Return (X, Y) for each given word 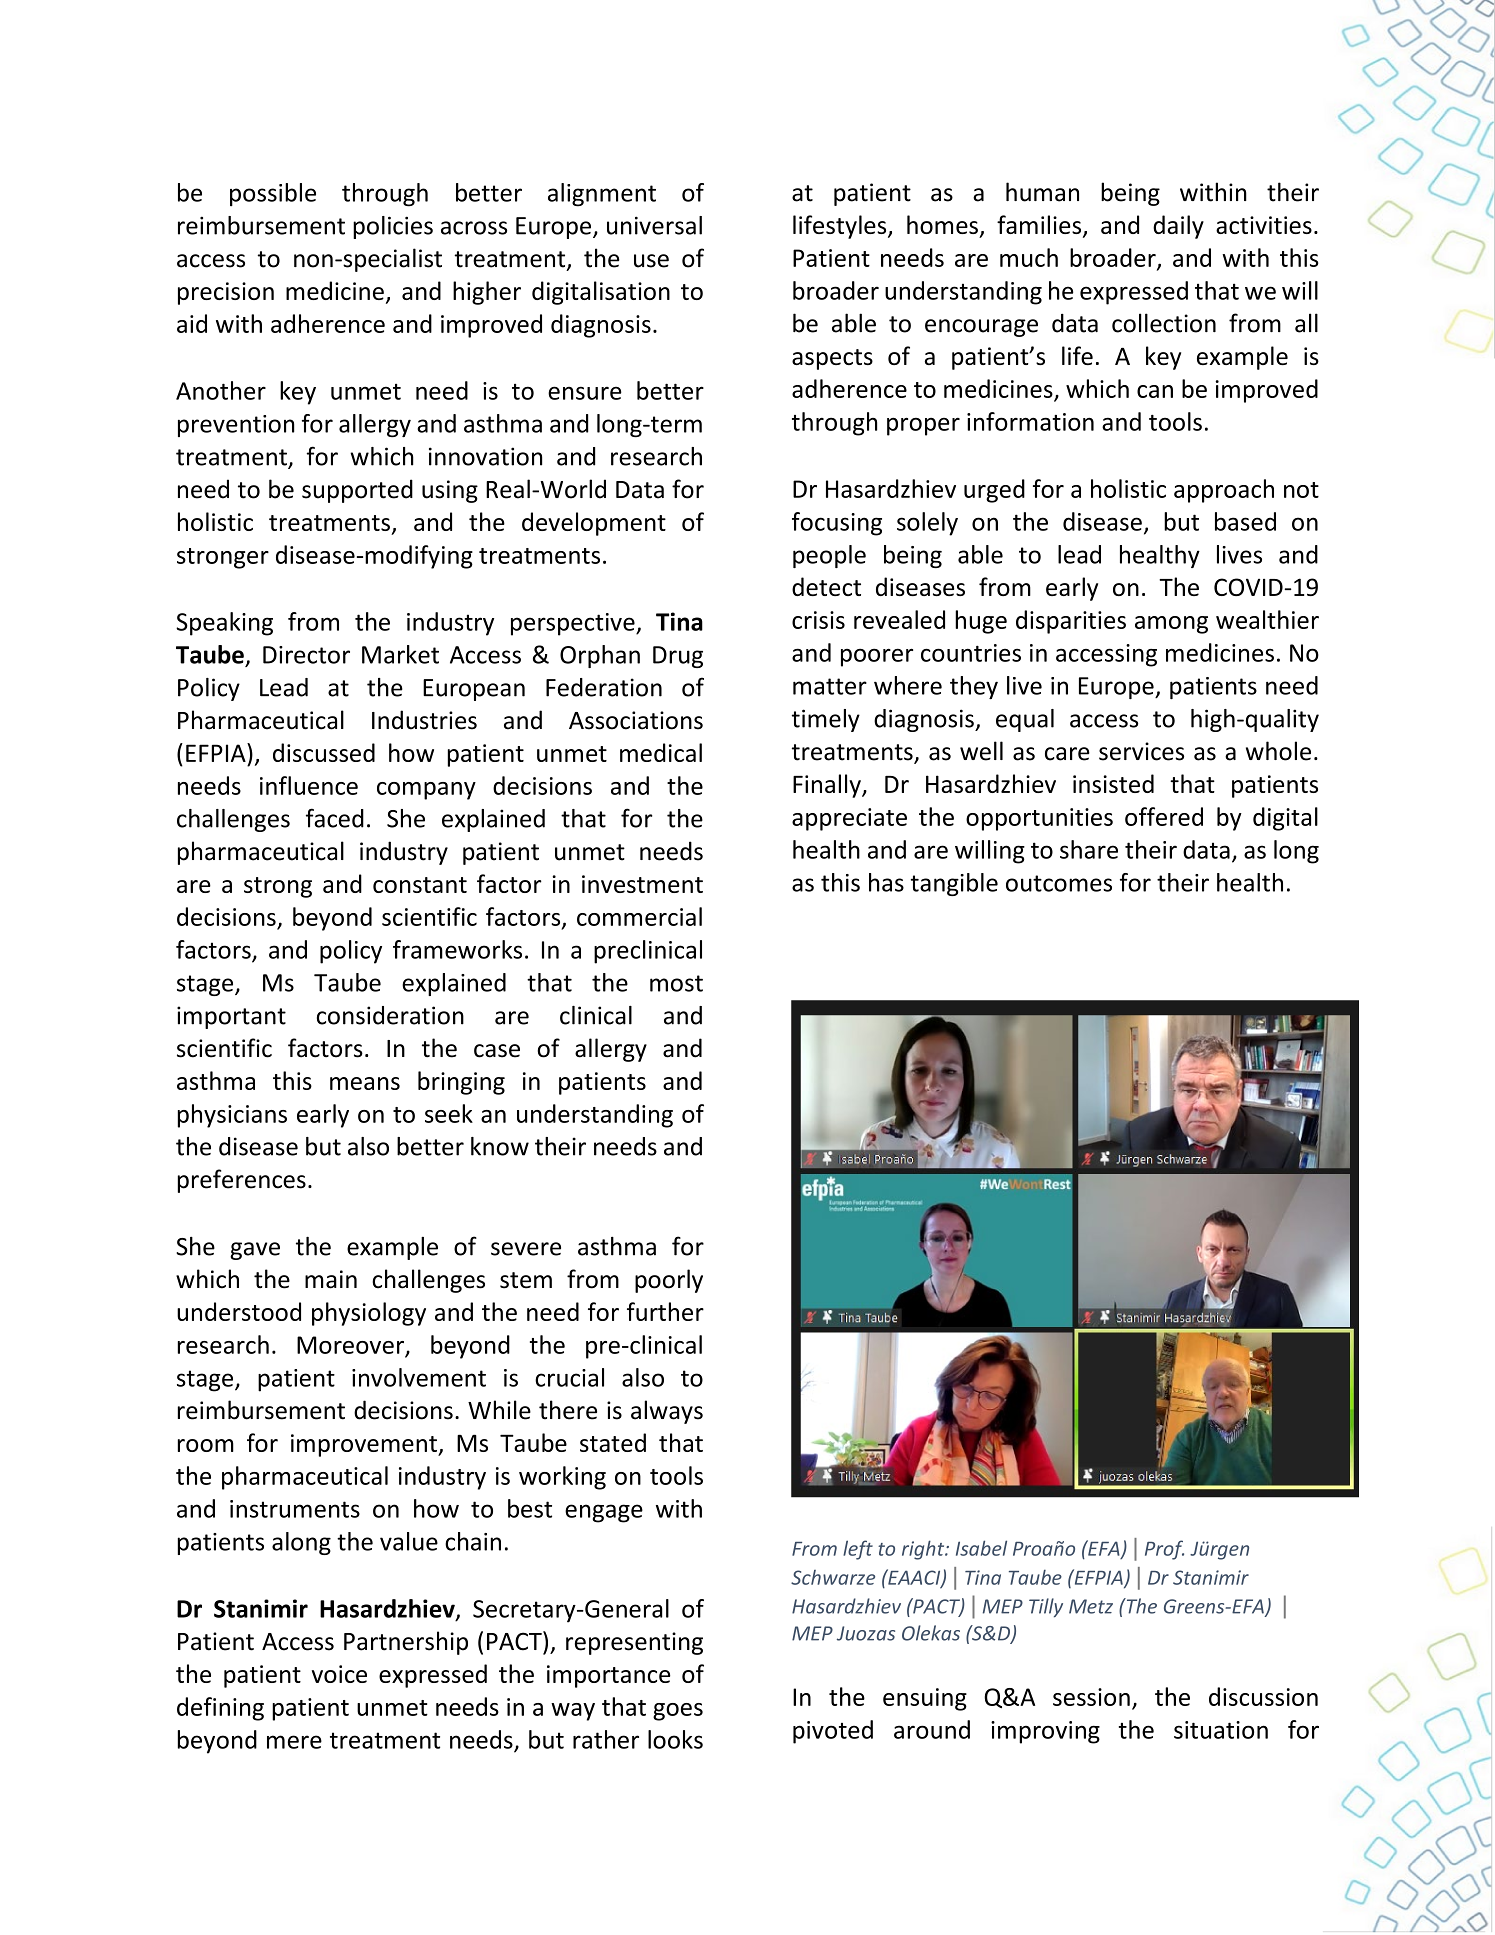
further (665, 1311)
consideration (390, 1015)
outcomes (1059, 883)
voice (339, 1674)
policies (393, 227)
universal (654, 225)
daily (1178, 227)
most (676, 983)
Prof (1164, 1550)
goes (678, 1712)
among (1171, 625)
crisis (818, 620)
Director (306, 655)
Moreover (351, 1346)
